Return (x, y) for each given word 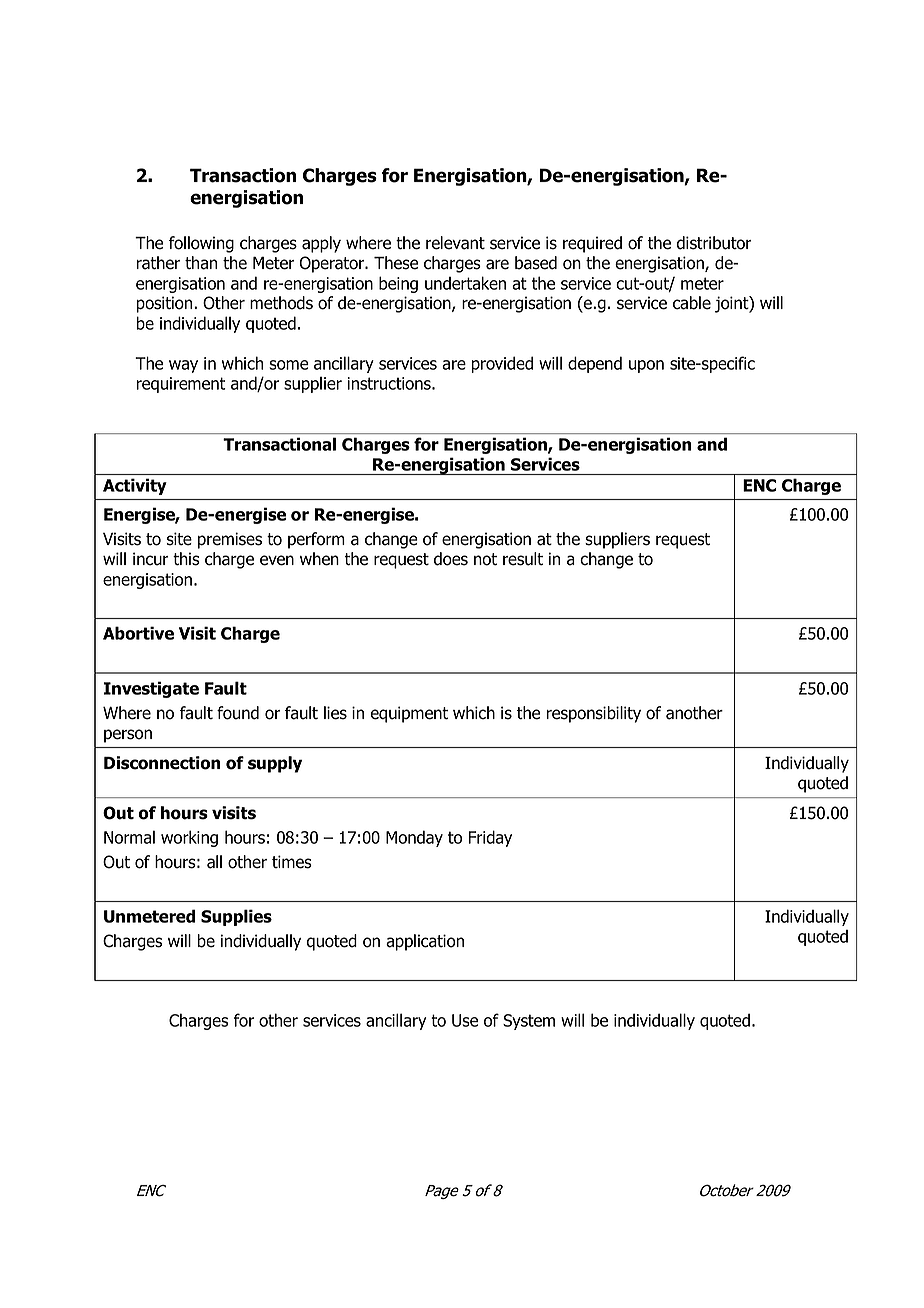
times (292, 862)
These (396, 263)
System (529, 1022)
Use (465, 1020)
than (201, 263)
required (592, 244)
